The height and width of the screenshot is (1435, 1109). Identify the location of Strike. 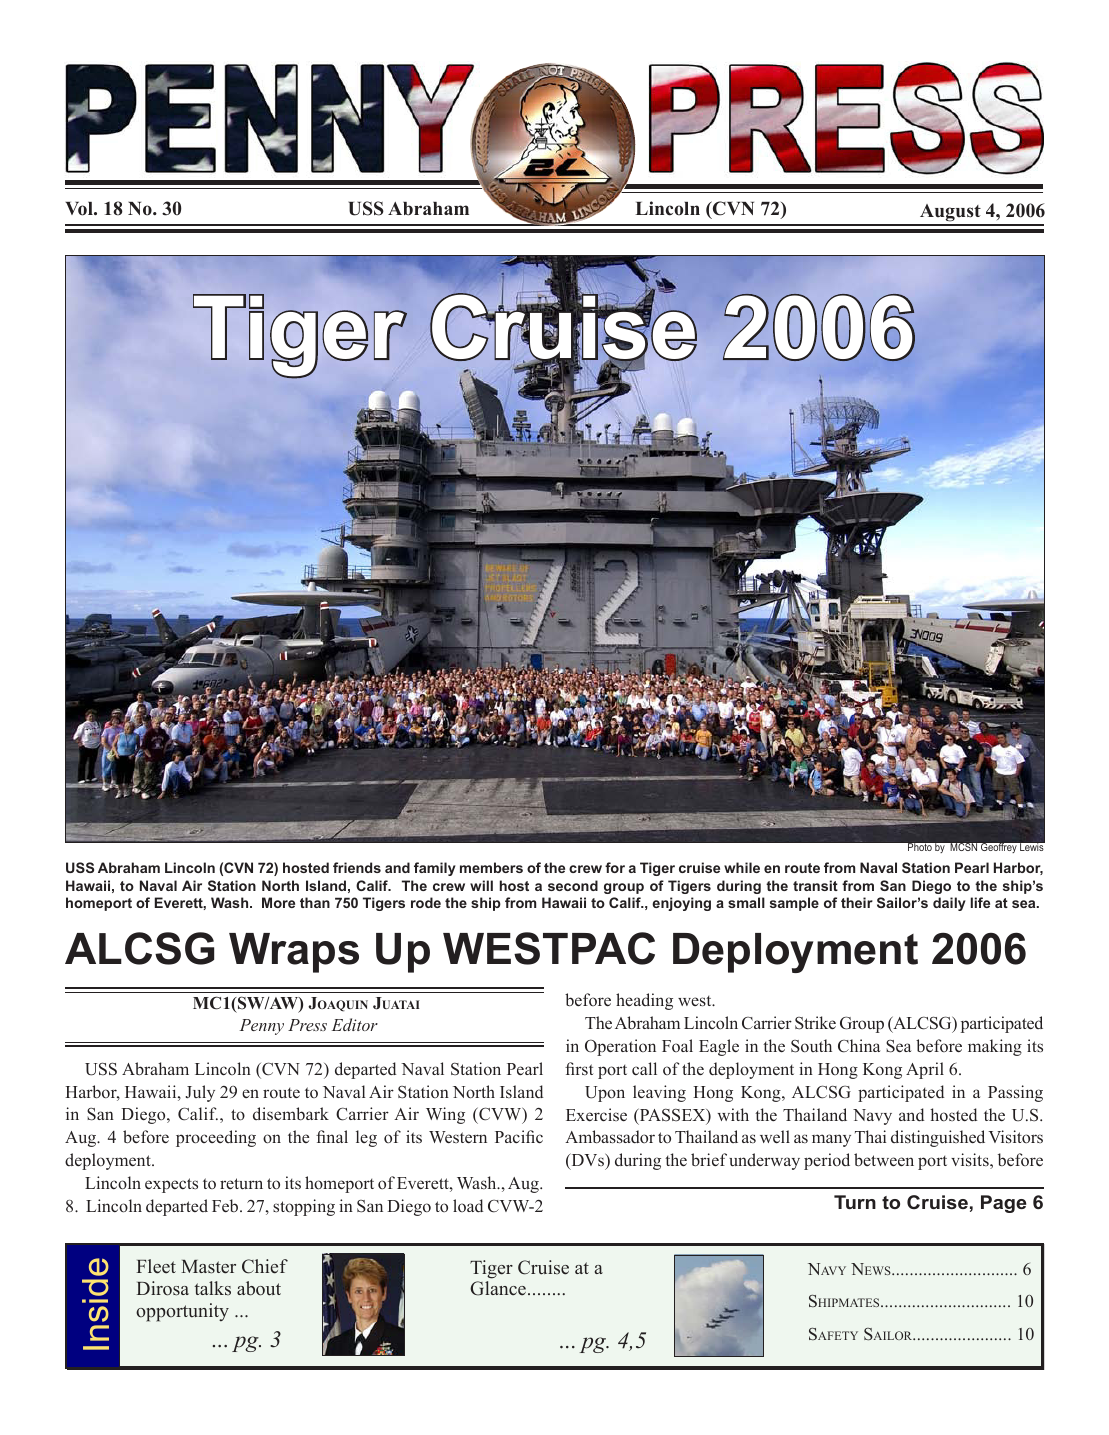
(815, 1023).
